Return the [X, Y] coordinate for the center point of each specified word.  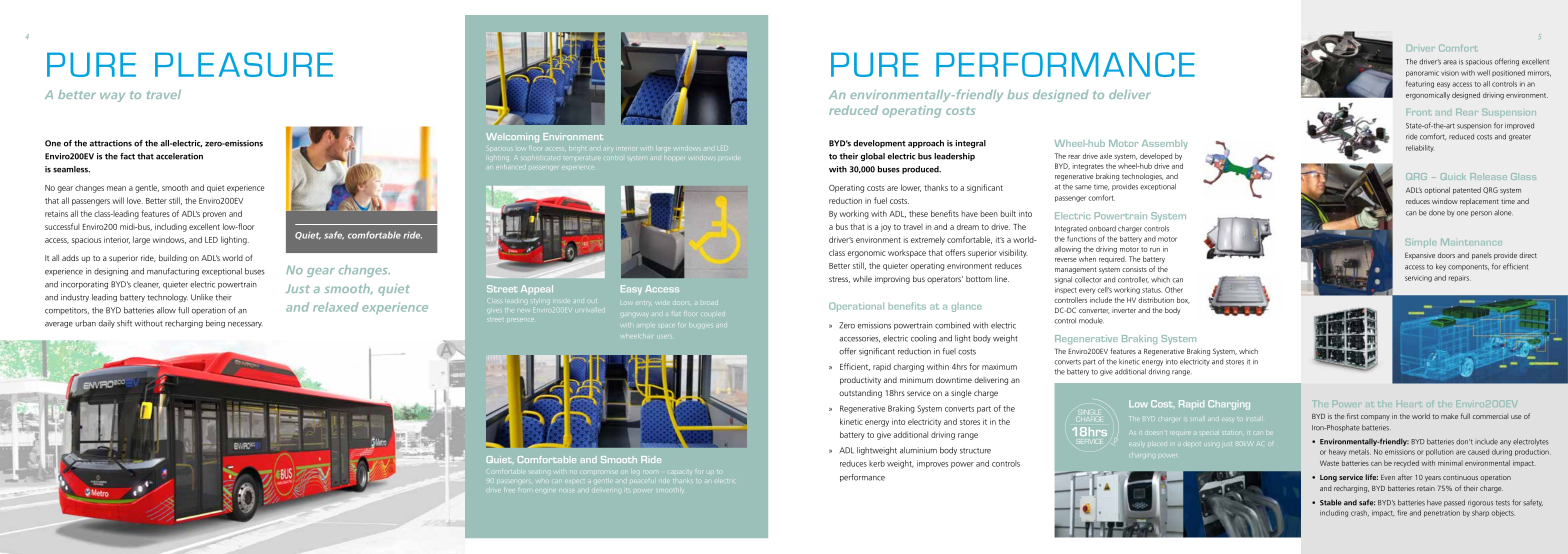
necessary [245, 325]
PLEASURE [244, 64]
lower [911, 188]
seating [538, 472]
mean [116, 188]
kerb [877, 463]
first [1352, 416]
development [879, 144]
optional [1437, 190]
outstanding [860, 394]
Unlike [202, 297]
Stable [1331, 502]
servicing [1418, 279]
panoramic [1422, 74]
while [862, 279]
